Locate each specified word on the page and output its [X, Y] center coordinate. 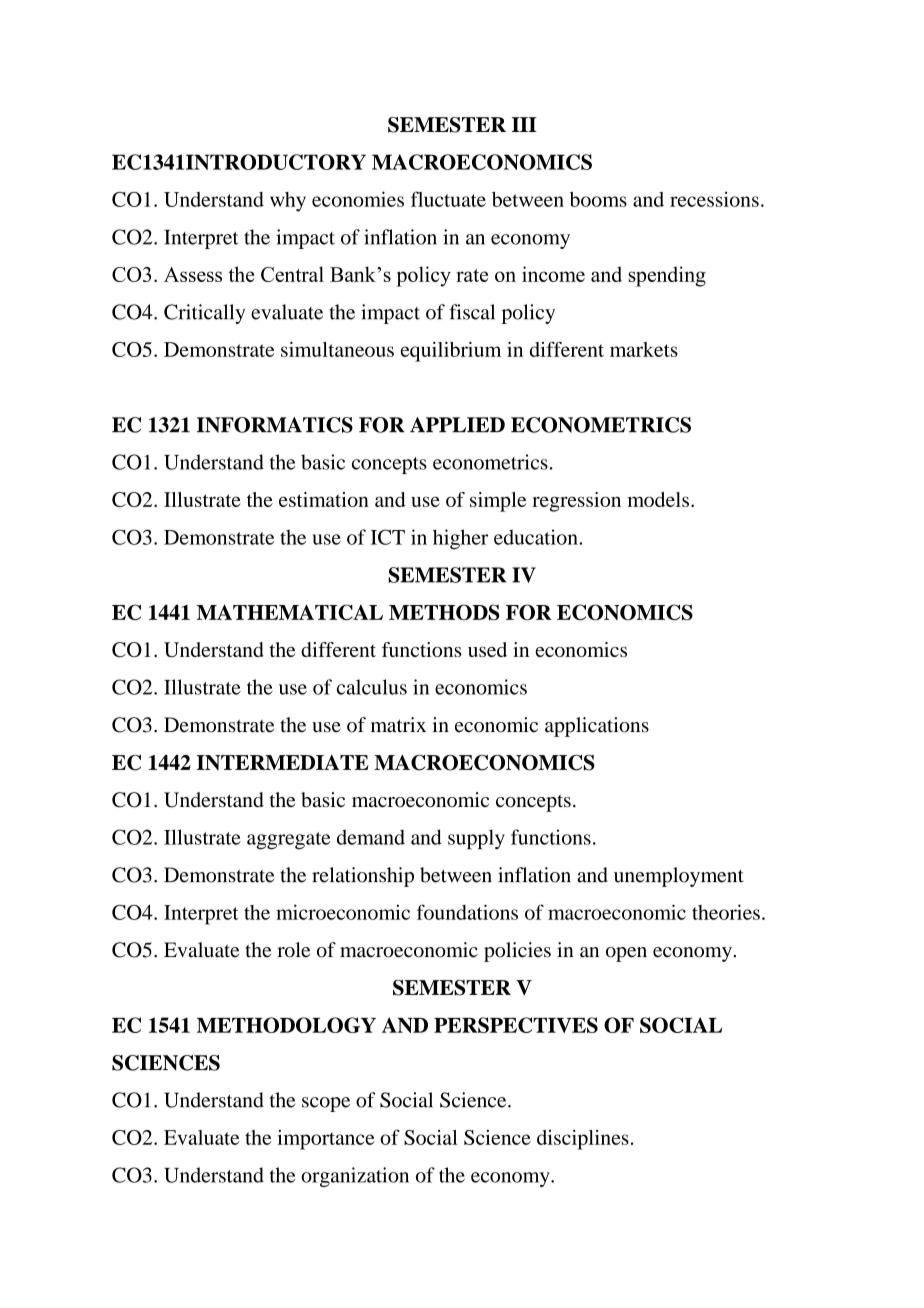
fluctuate [448, 199]
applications [597, 727]
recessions [714, 199]
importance [326, 1140]
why [288, 202]
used [487, 649]
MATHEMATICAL [290, 612]
